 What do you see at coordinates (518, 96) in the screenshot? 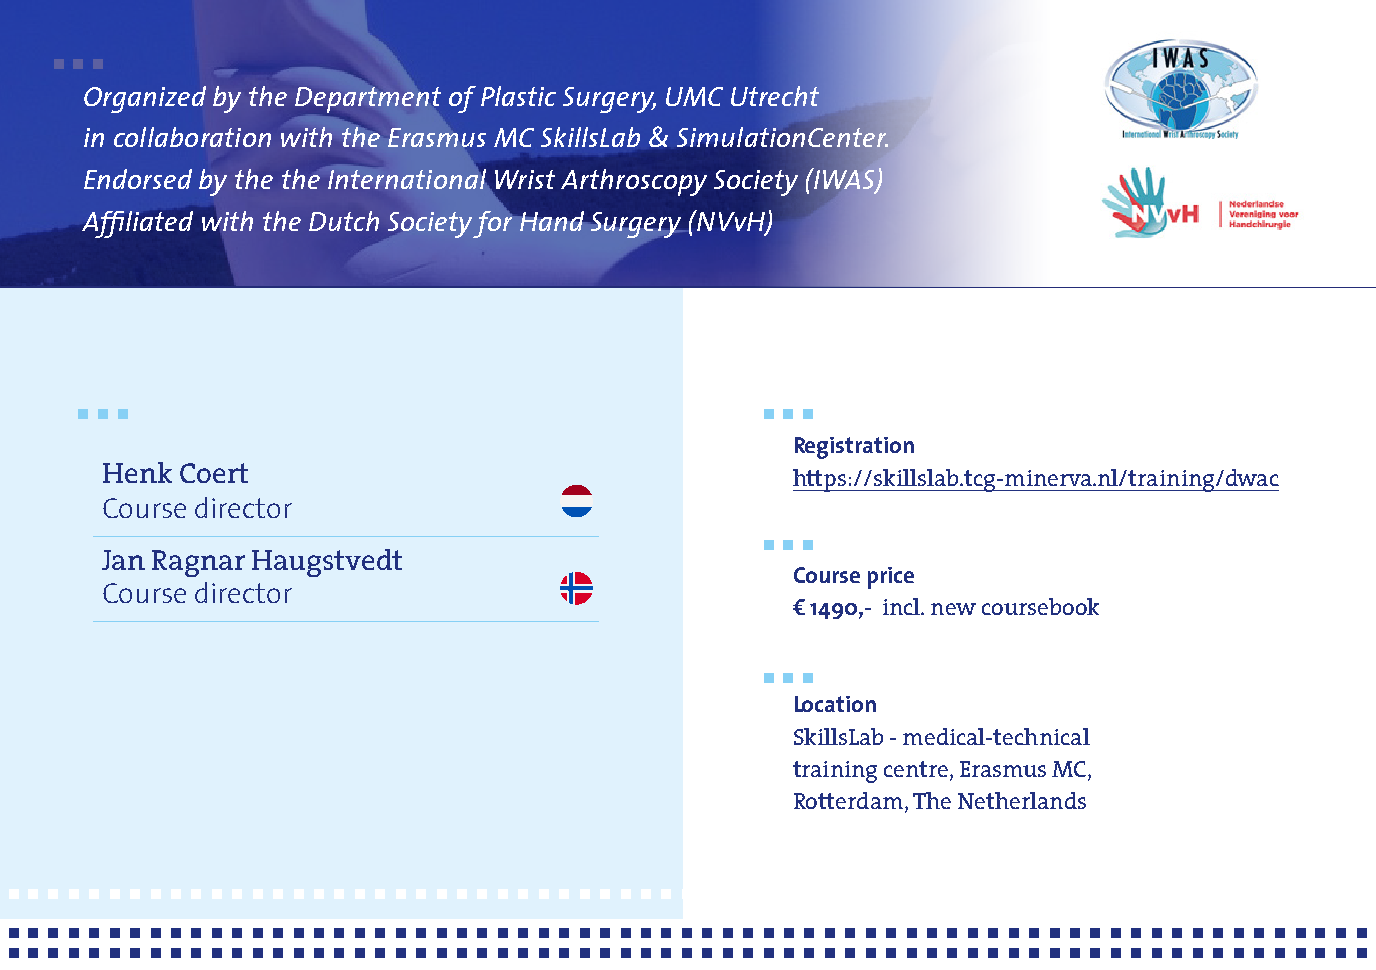
I see `Plastic` at bounding box center [518, 96].
